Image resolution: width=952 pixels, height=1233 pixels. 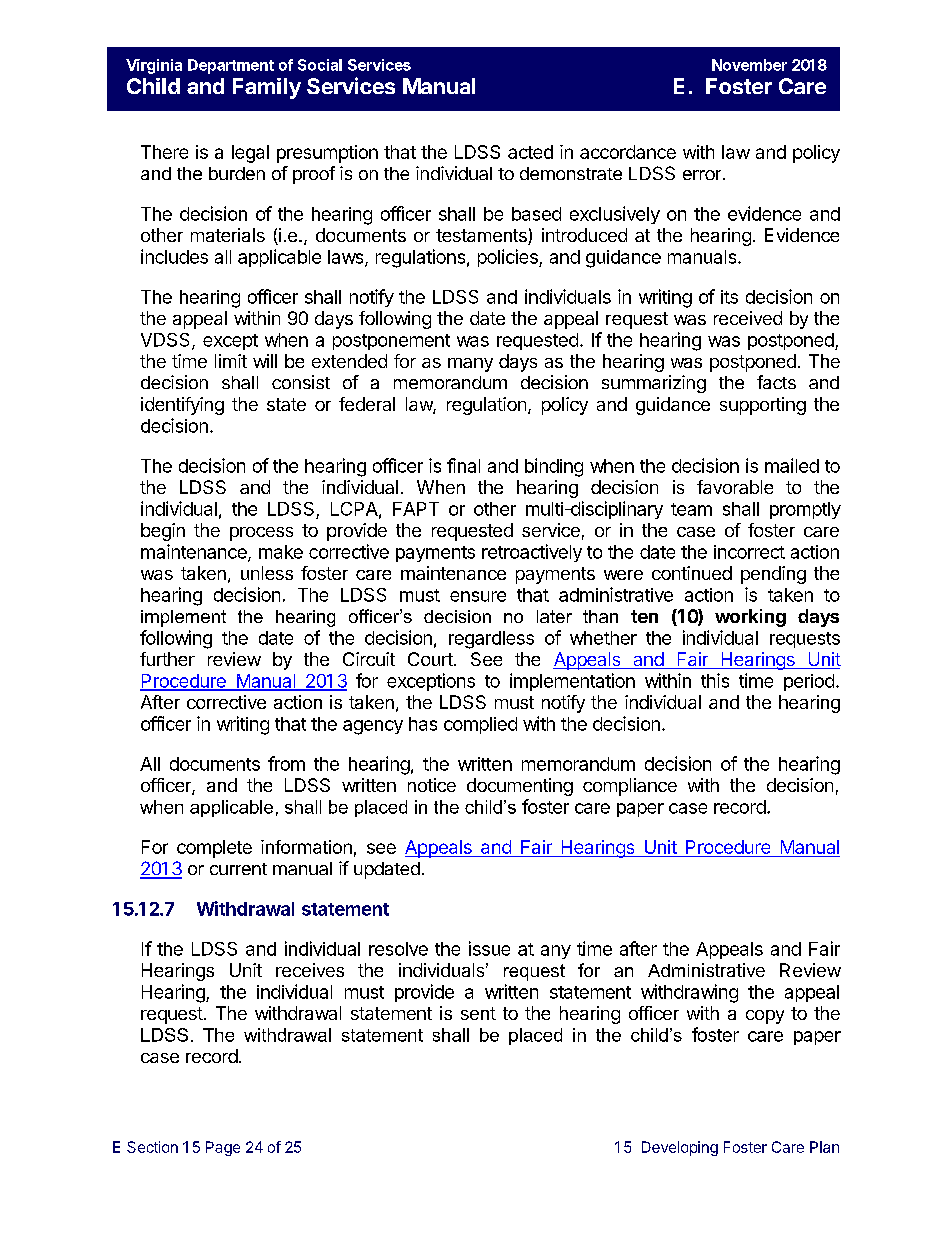 What do you see at coordinates (520, 787) in the screenshot?
I see `documenting` at bounding box center [520, 787].
